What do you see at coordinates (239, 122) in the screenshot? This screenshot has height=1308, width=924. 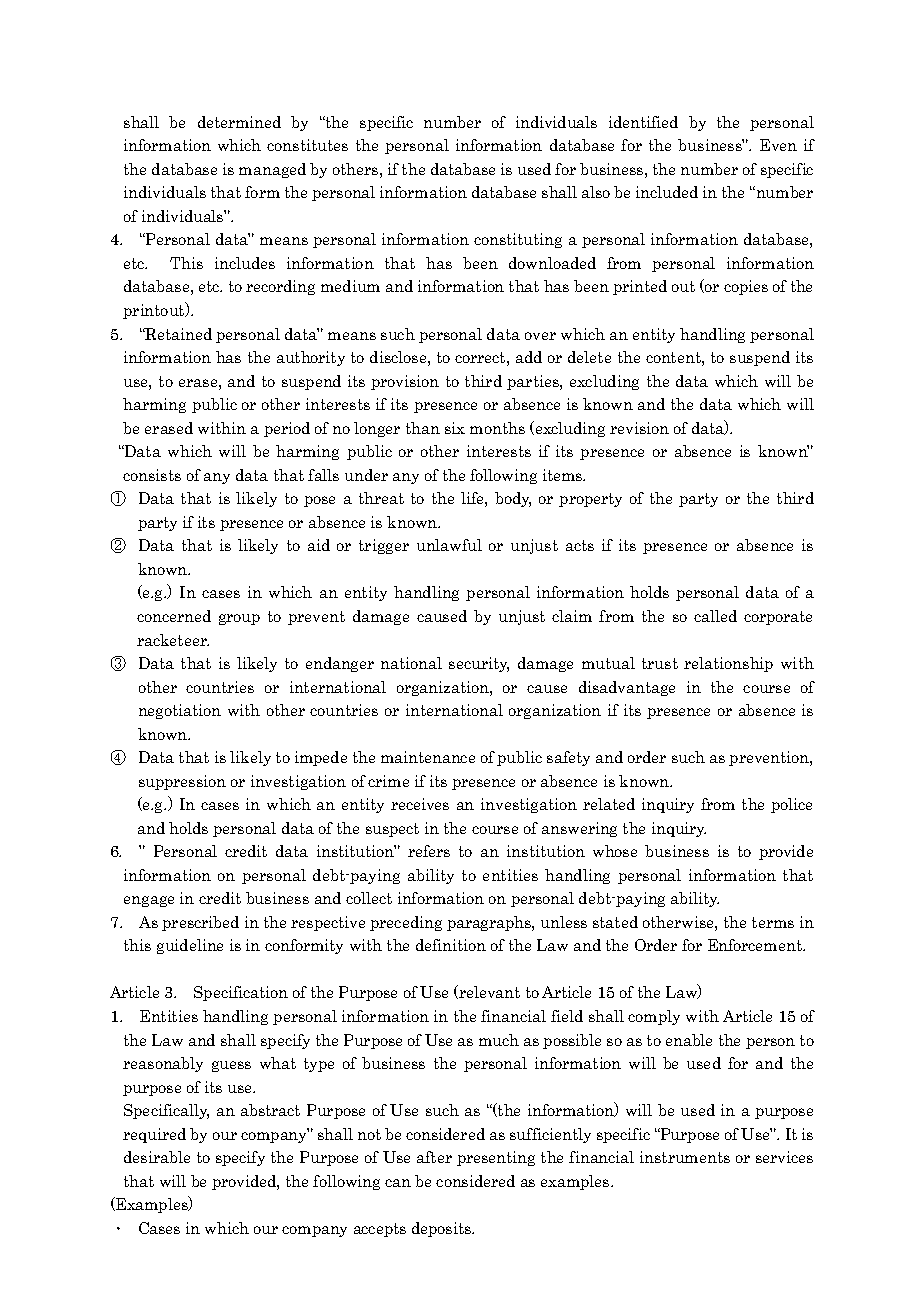 I see `determined` at bounding box center [239, 122].
